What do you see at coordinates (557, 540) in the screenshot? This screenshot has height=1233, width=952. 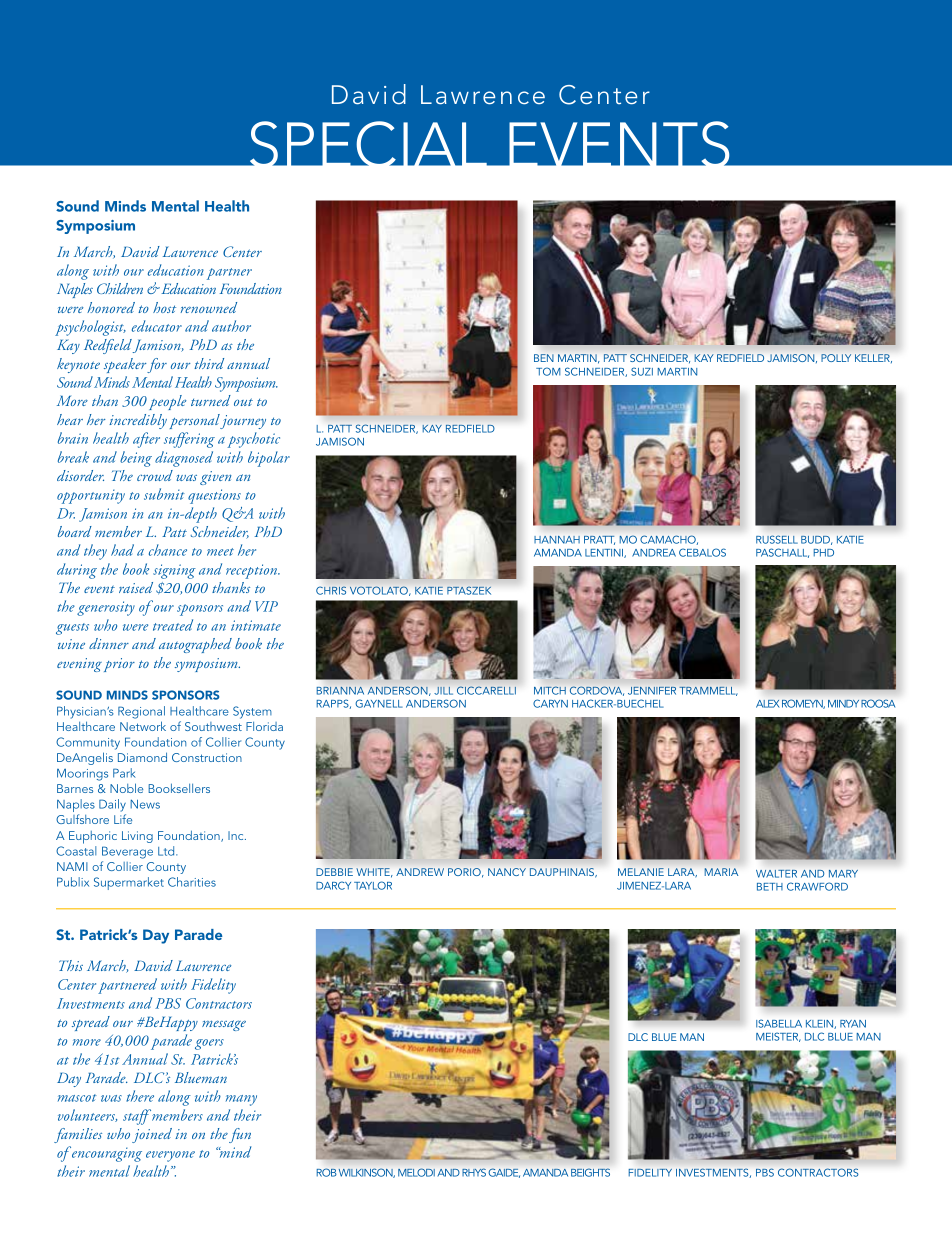 I see `HANNAH` at bounding box center [557, 540].
